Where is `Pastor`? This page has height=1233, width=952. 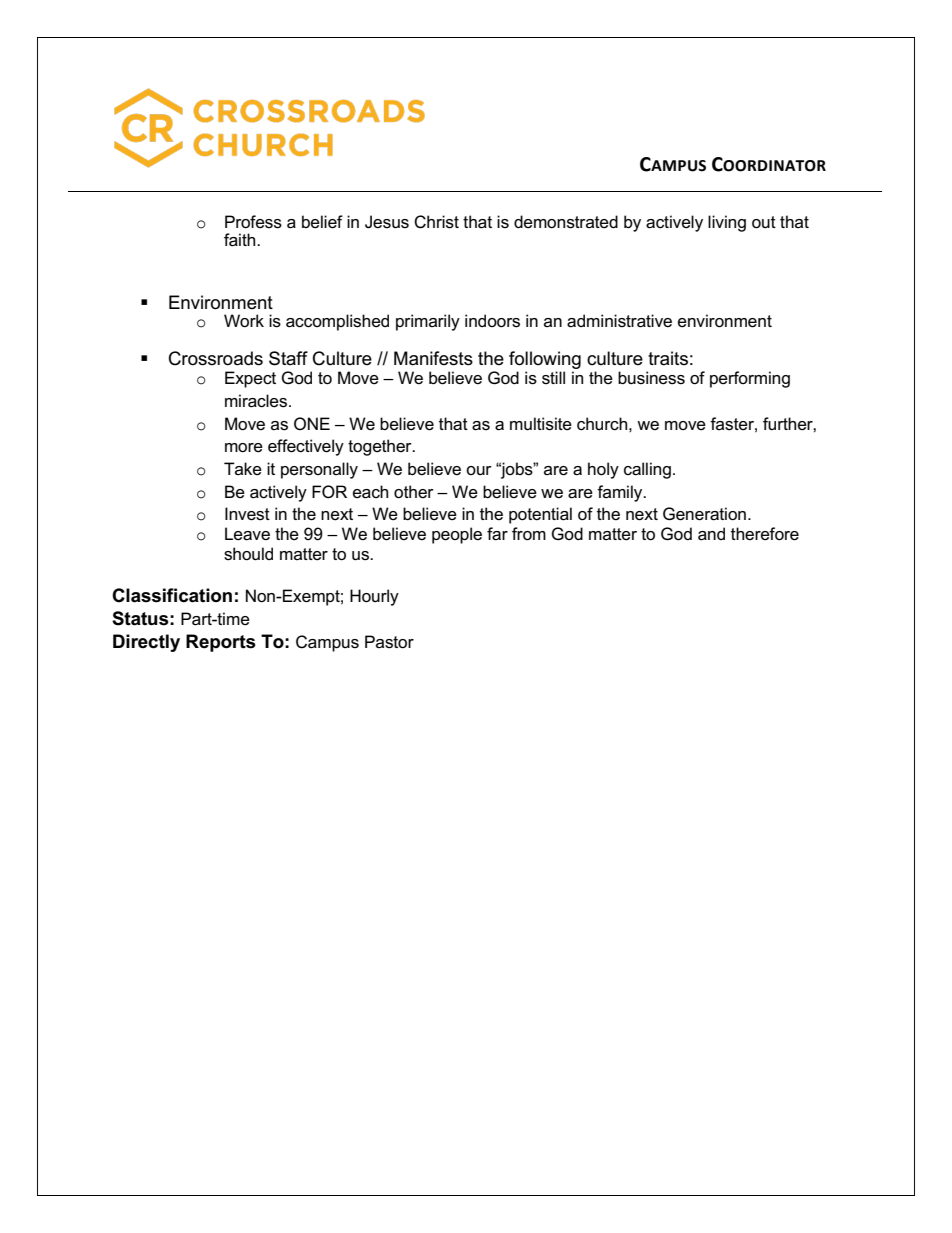
Pastor is located at coordinates (389, 642).
